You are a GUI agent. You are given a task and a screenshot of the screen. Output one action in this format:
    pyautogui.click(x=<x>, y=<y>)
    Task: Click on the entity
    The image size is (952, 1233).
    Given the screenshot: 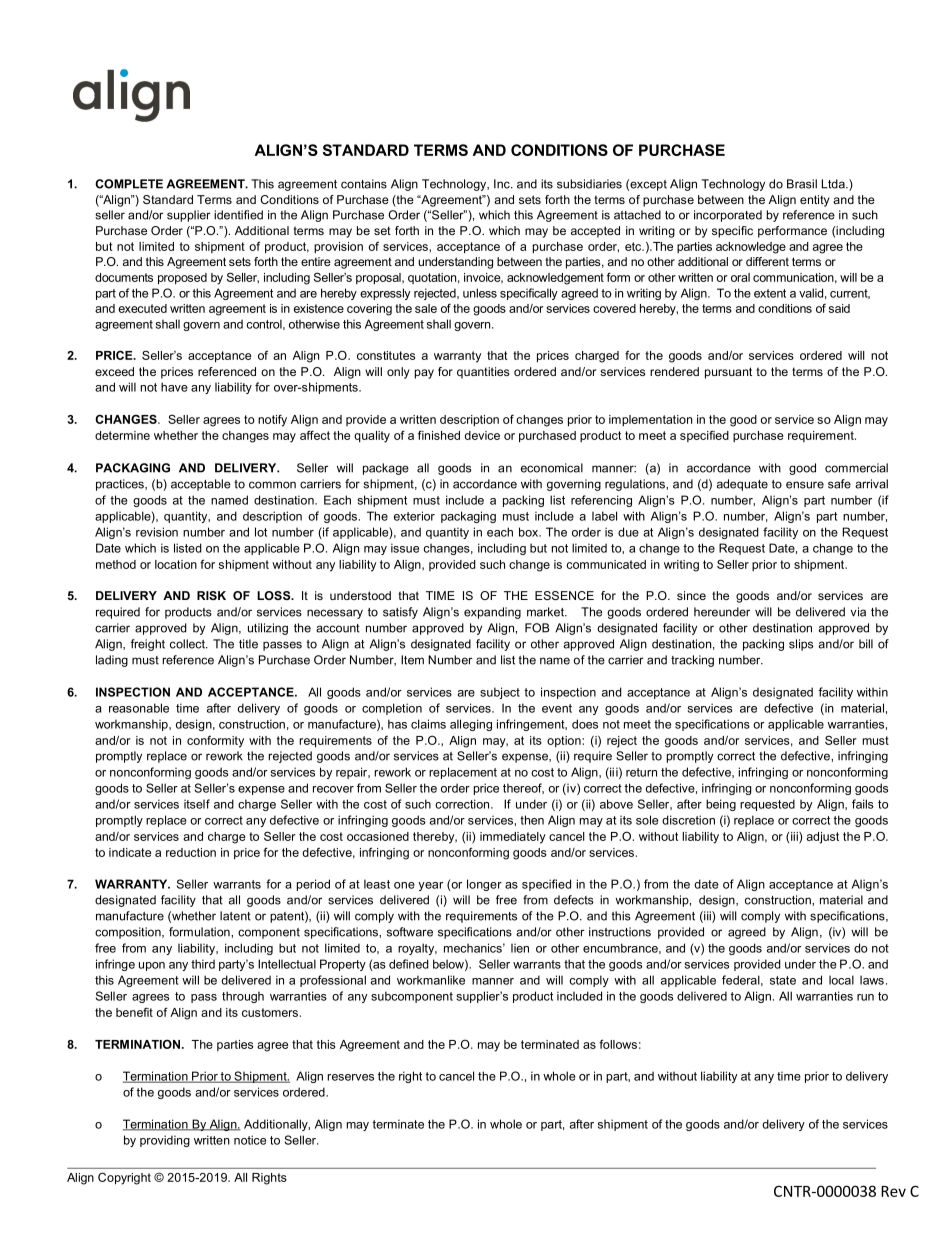 What is the action you would take?
    pyautogui.click(x=815, y=201)
